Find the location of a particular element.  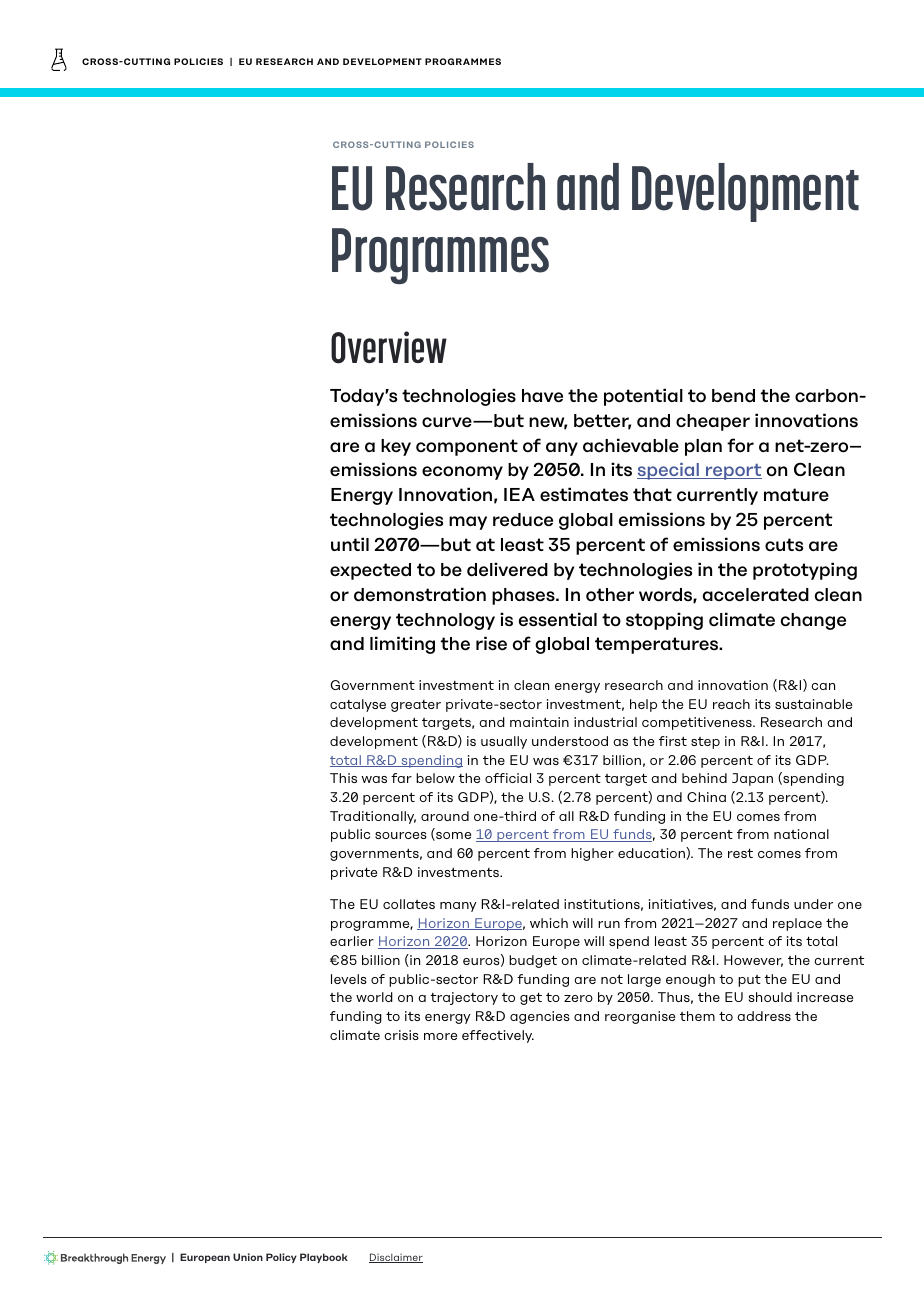

agencies is located at coordinates (540, 1017).
